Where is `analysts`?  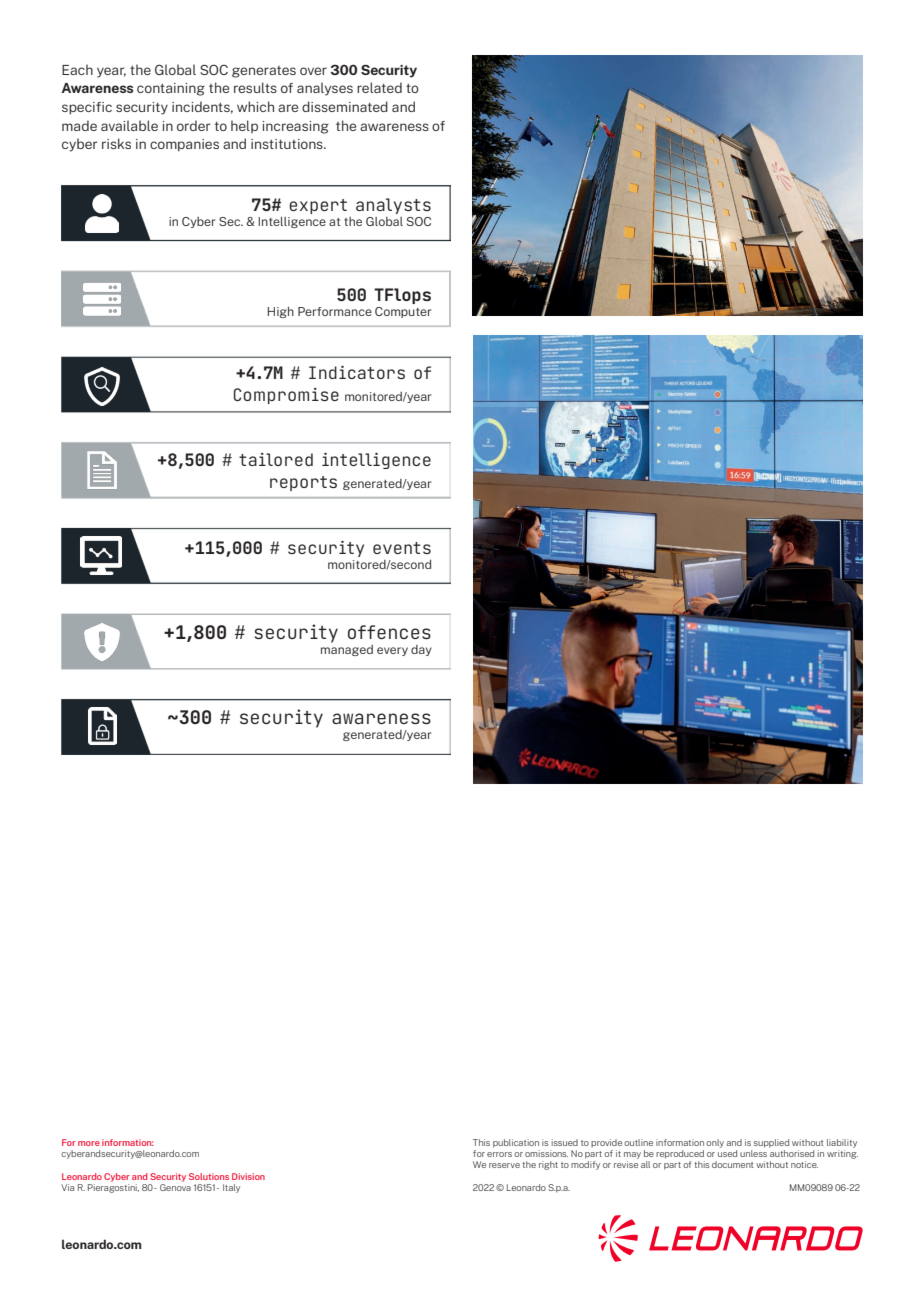 analysts is located at coordinates (393, 206).
